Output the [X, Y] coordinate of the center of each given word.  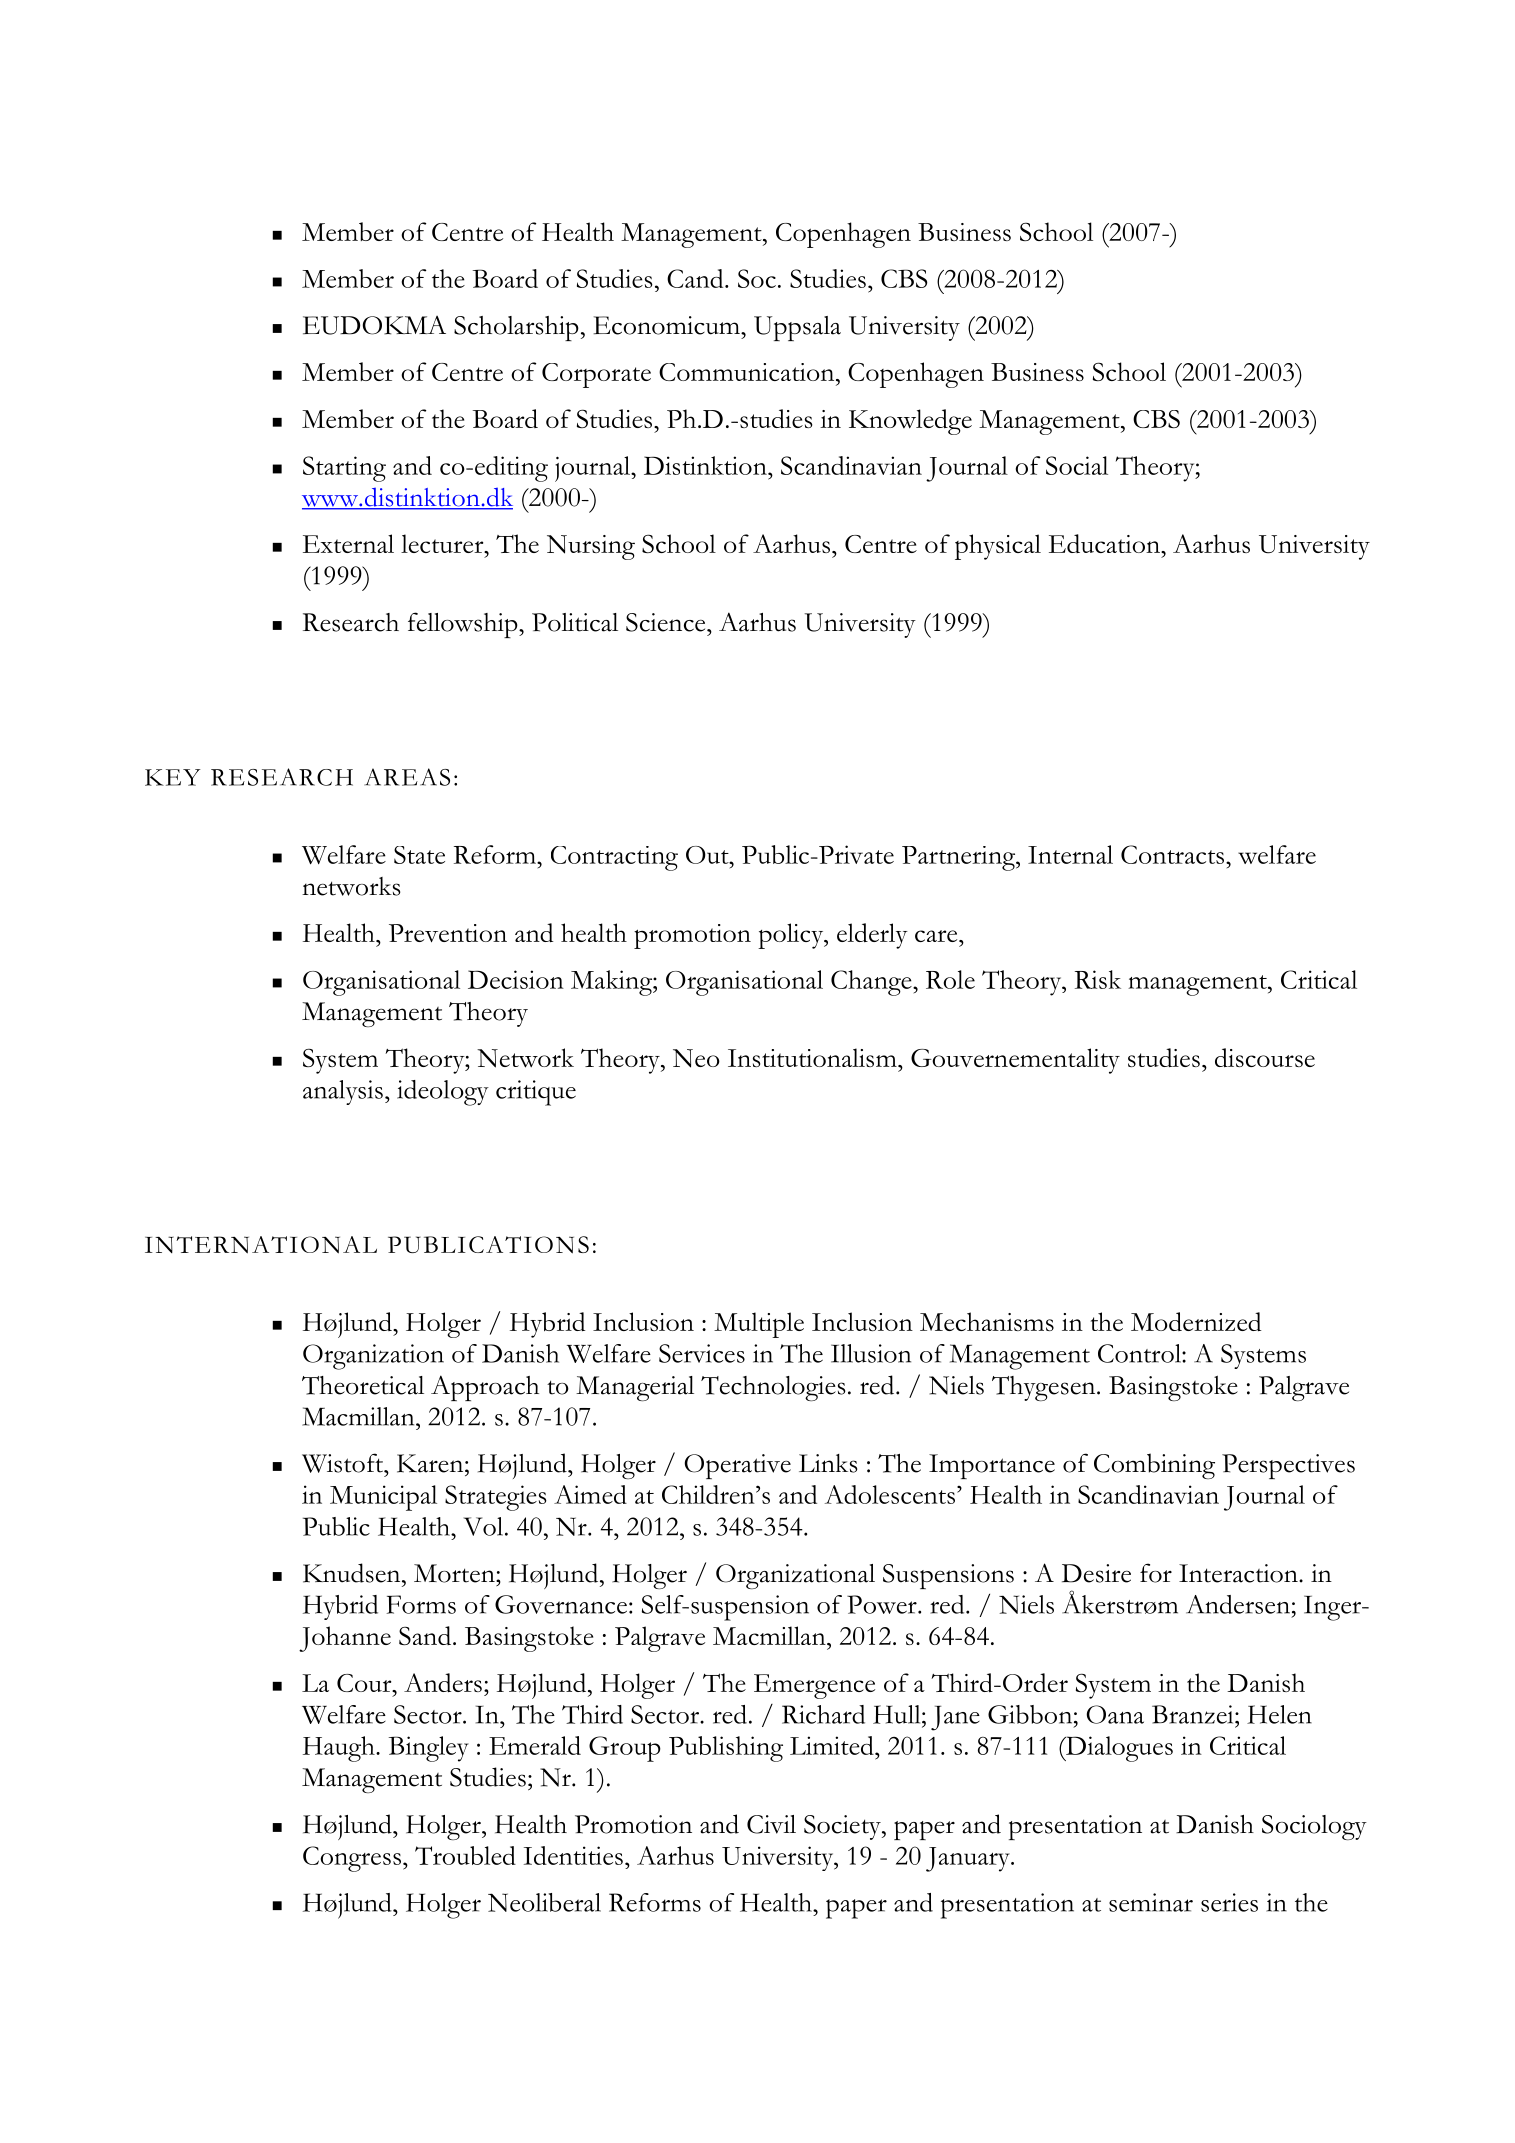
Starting [344, 469]
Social [1077, 465]
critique [536, 1093]
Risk [1098, 979]
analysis [343, 1092]
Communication [748, 372]
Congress [352, 1859]
